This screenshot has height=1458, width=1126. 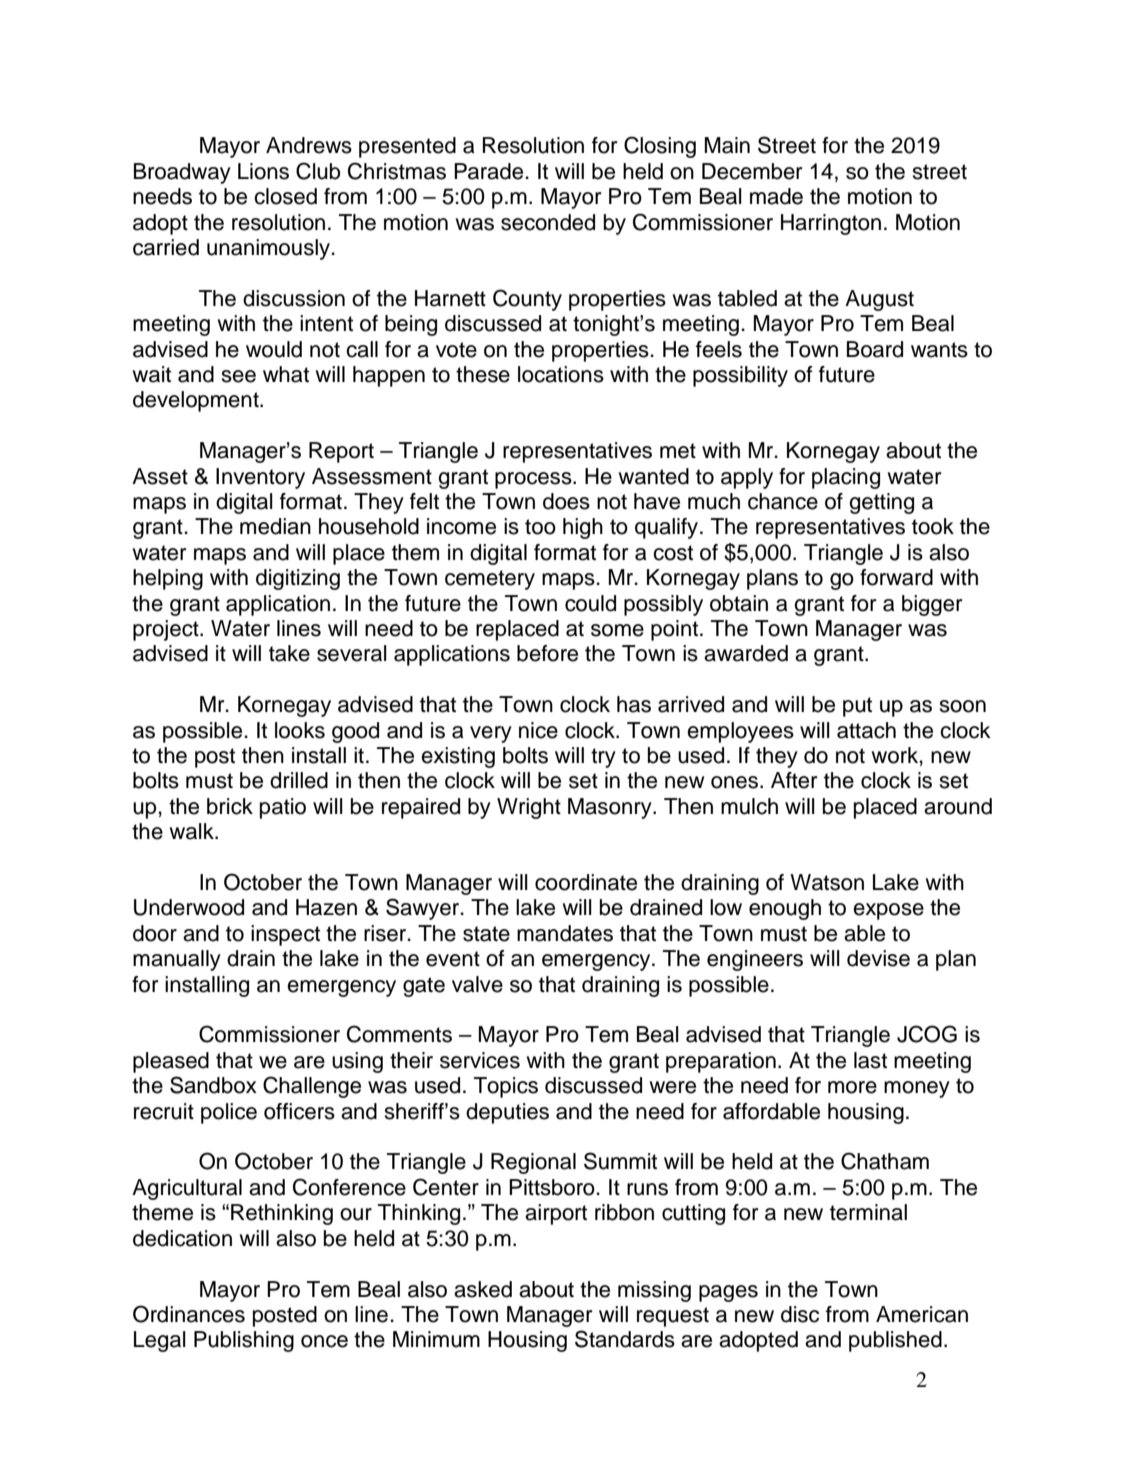 I want to click on Harrington, so click(x=831, y=224).
